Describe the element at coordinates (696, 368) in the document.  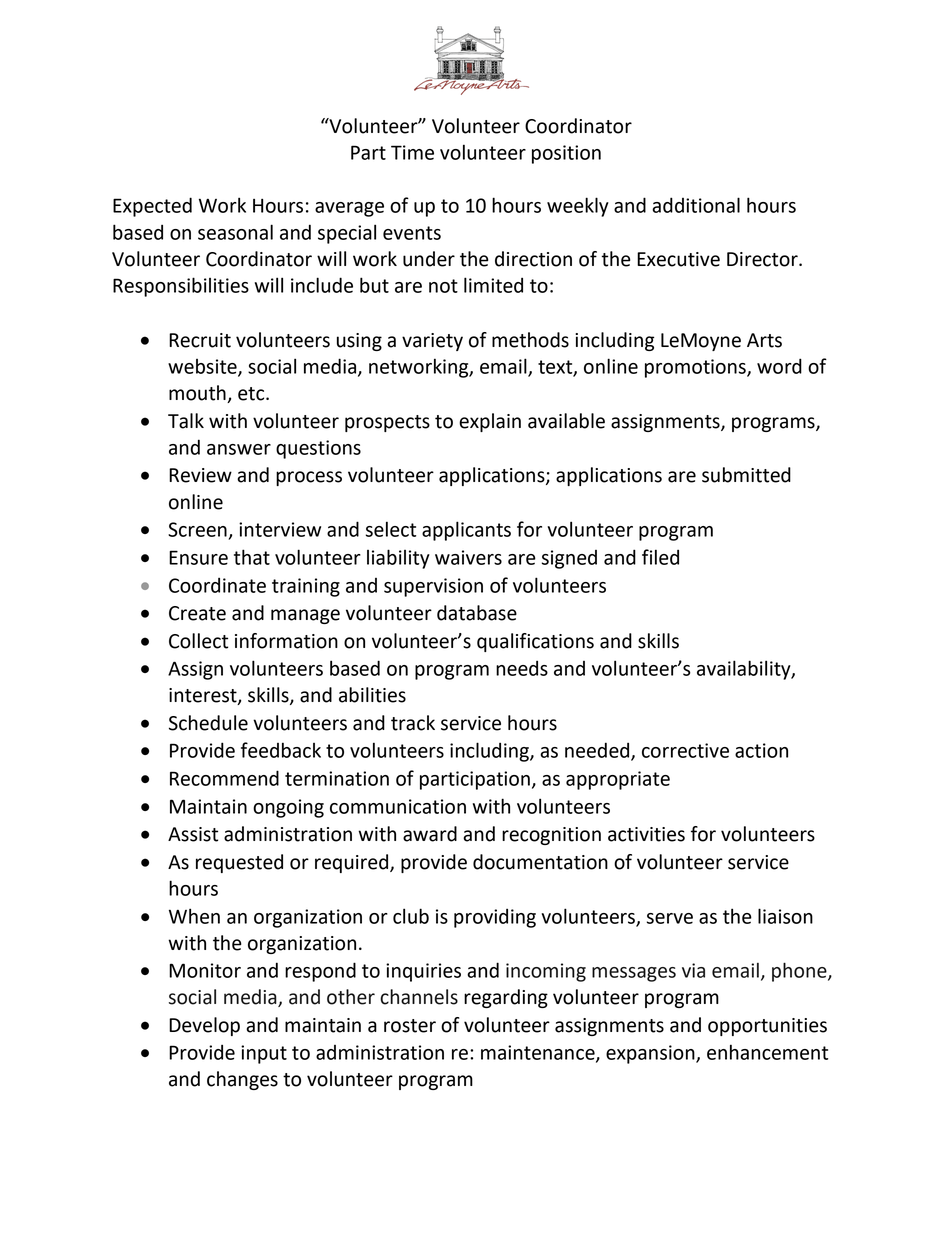
I see `promotions` at that location.
